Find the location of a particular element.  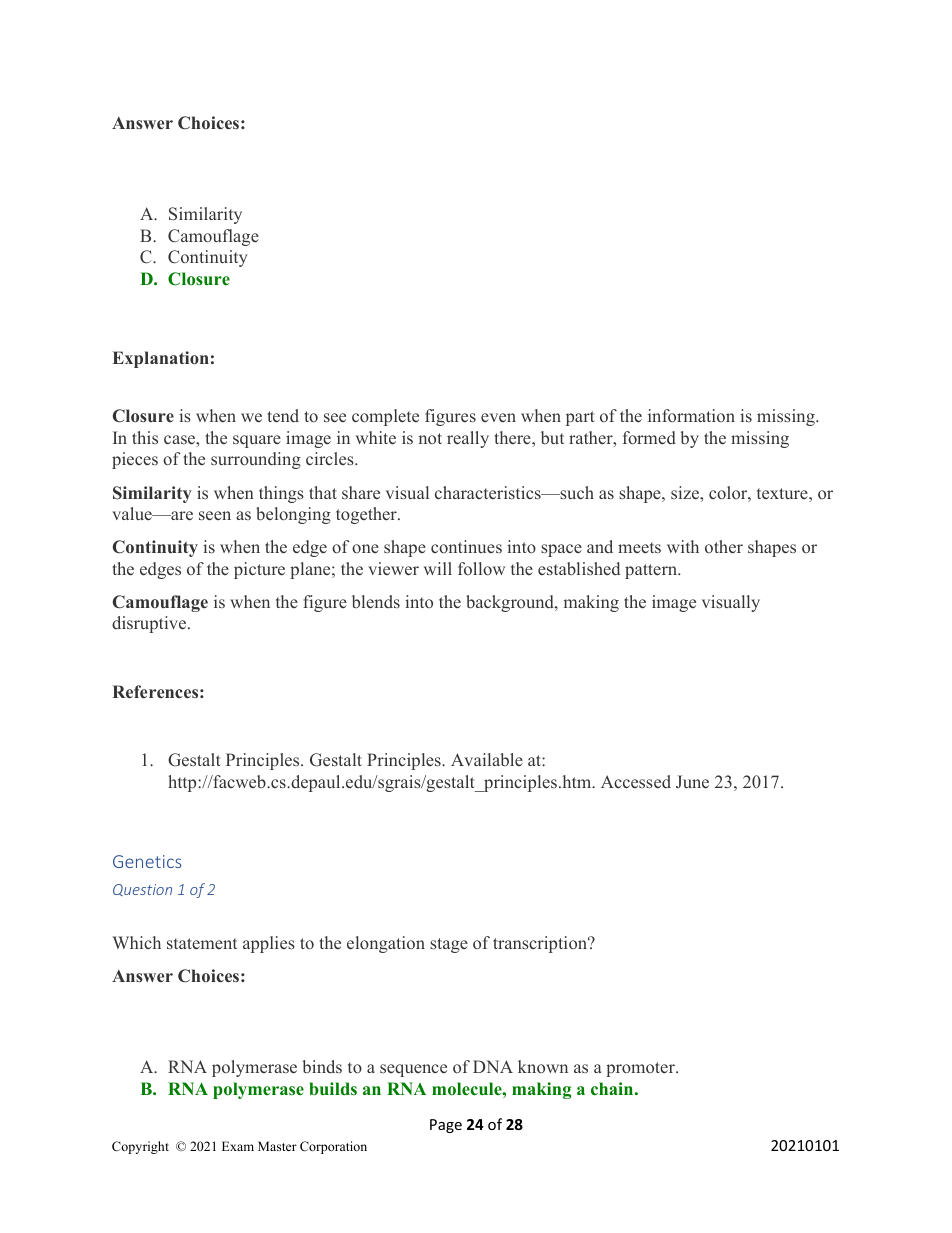

Accessed is located at coordinates (636, 781).
